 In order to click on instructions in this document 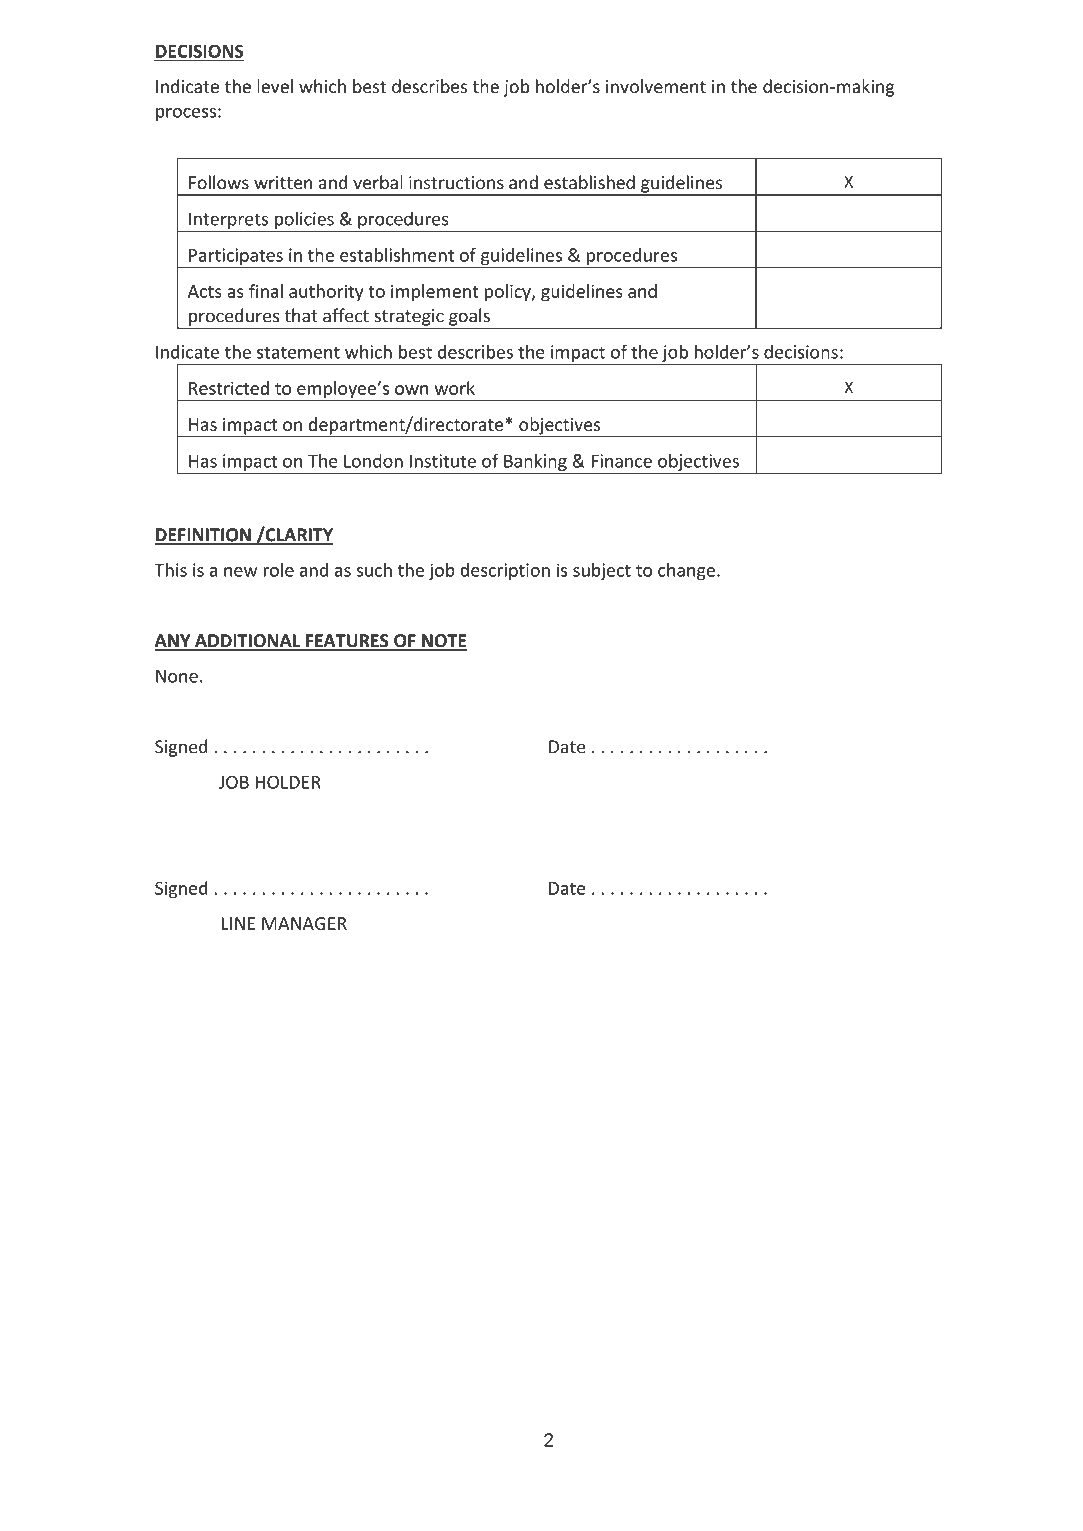, I will do `click(456, 183)`.
